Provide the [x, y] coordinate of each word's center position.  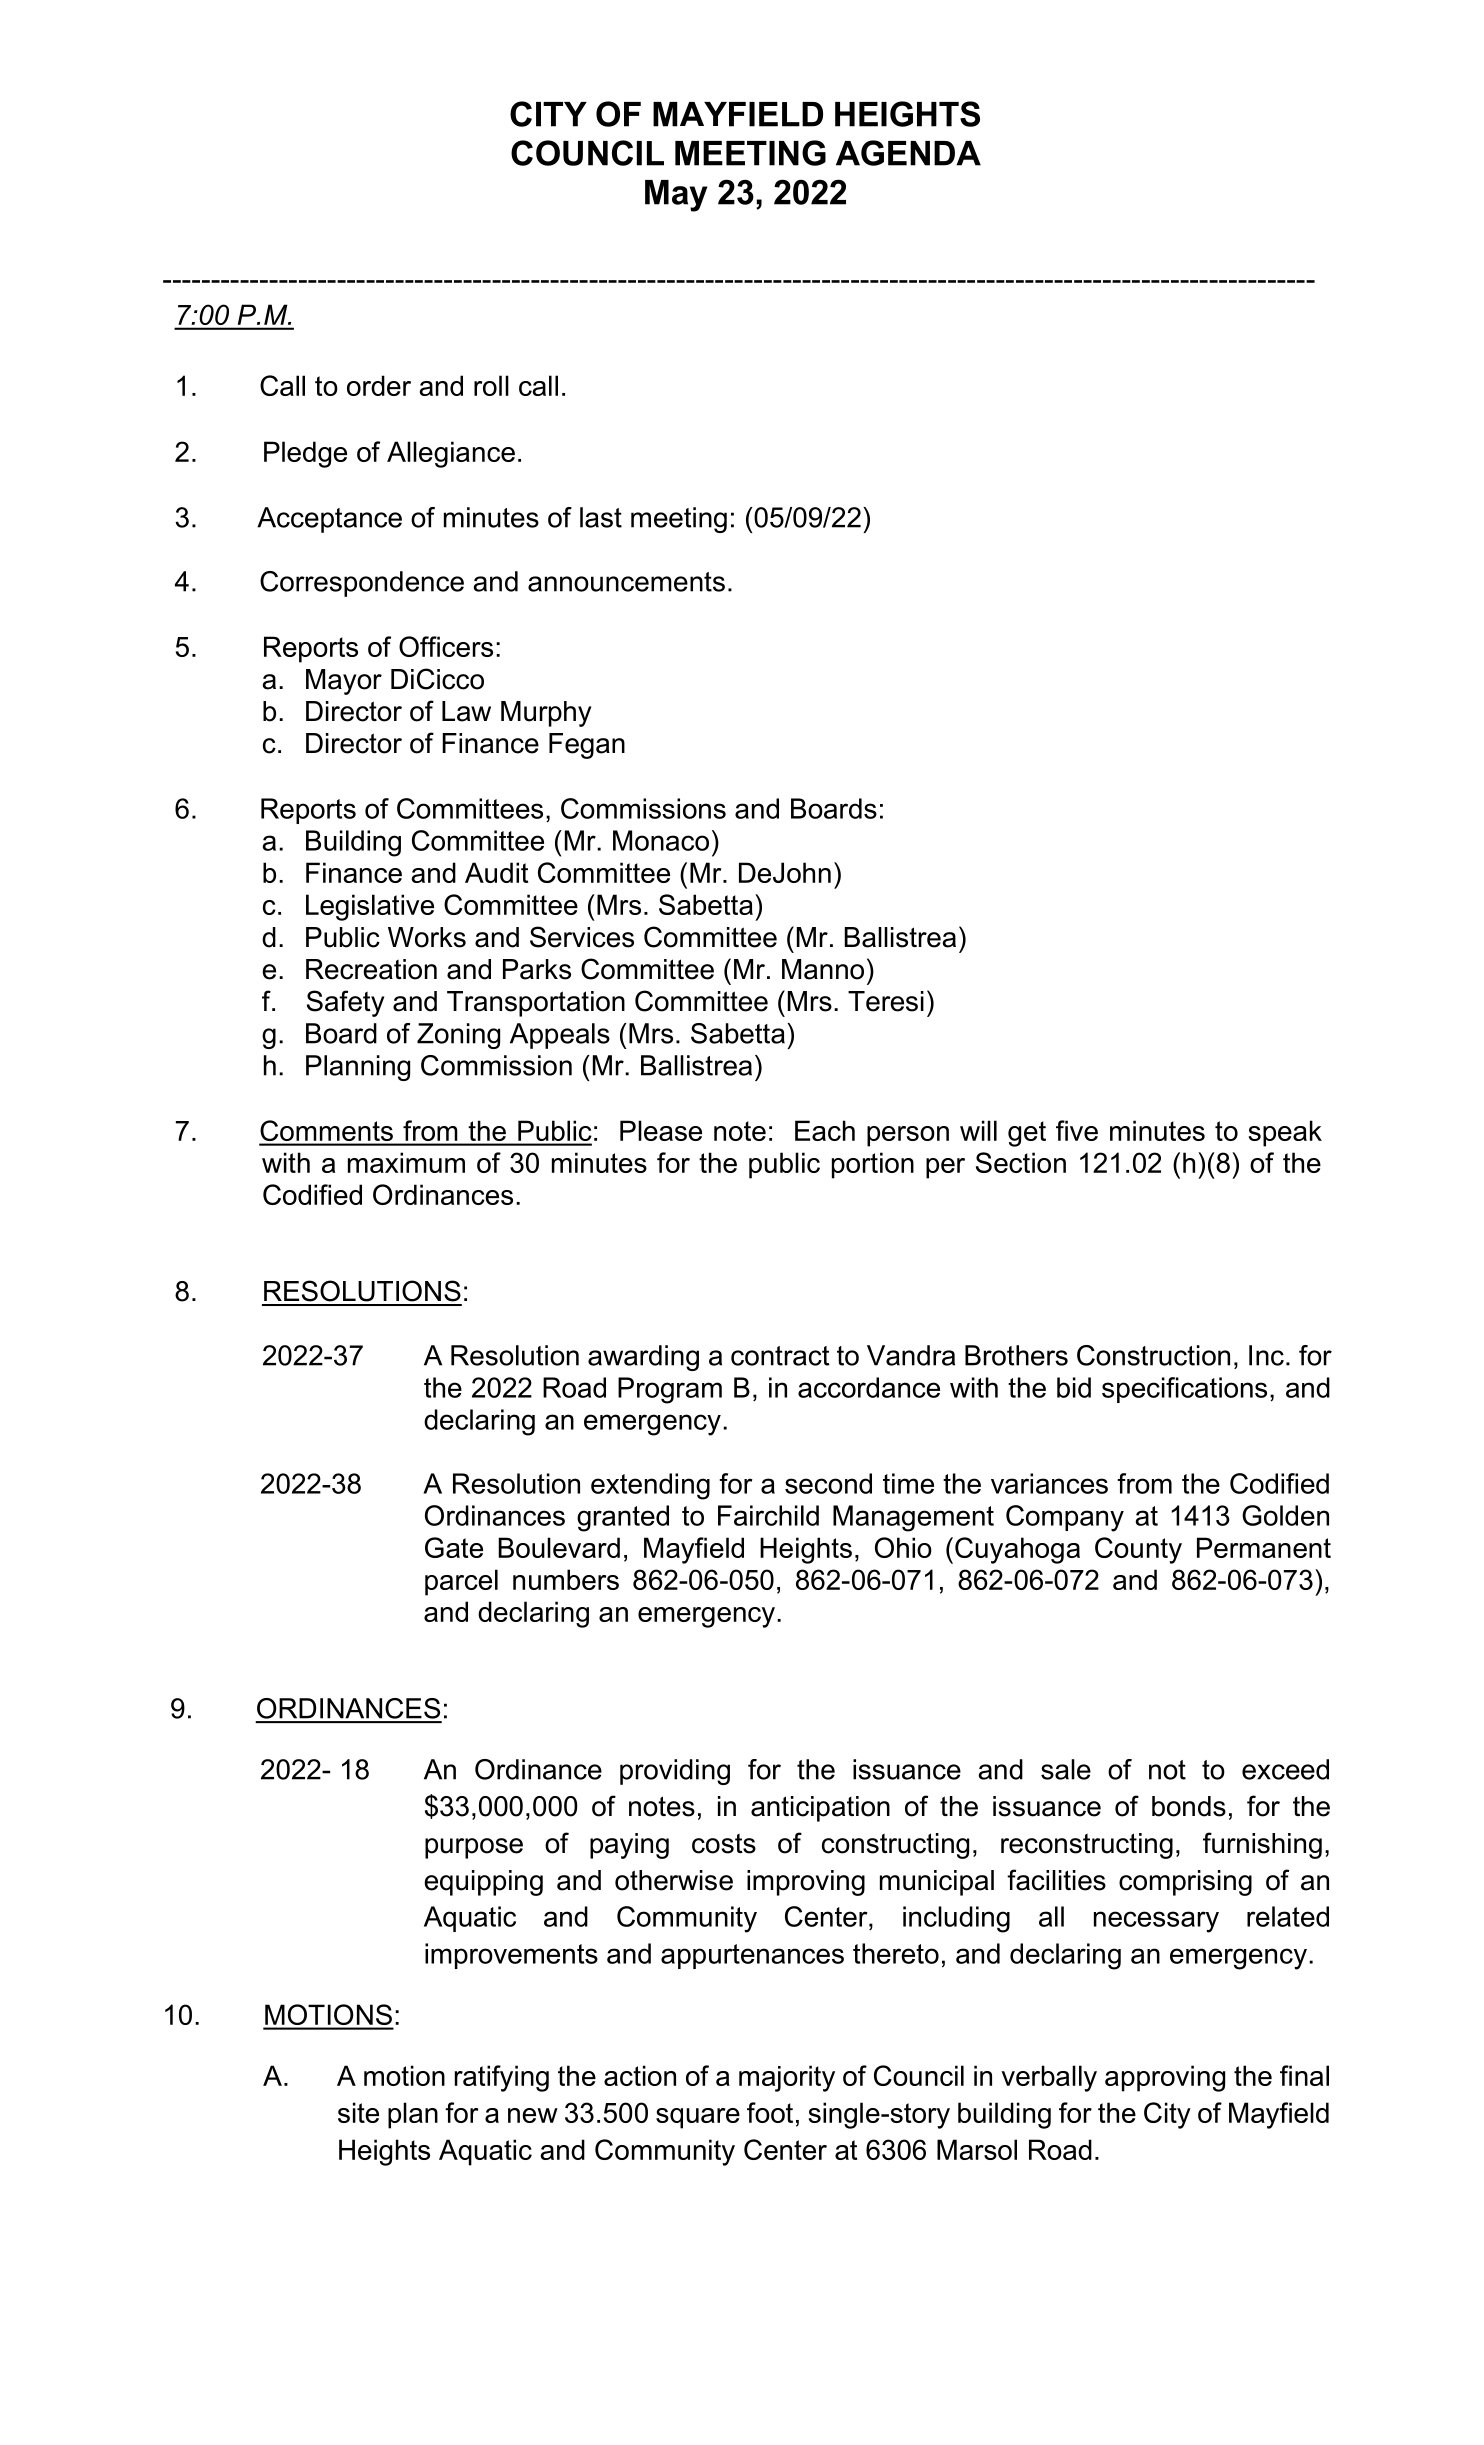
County [1138, 1550]
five [1077, 1130]
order [379, 385]
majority [787, 2078]
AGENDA [908, 153]
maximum [406, 1162]
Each [825, 1130]
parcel [461, 1582]
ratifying [502, 2078]
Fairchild [768, 1515]
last [601, 517]
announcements [626, 582]
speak [1285, 1133]
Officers [446, 646]
